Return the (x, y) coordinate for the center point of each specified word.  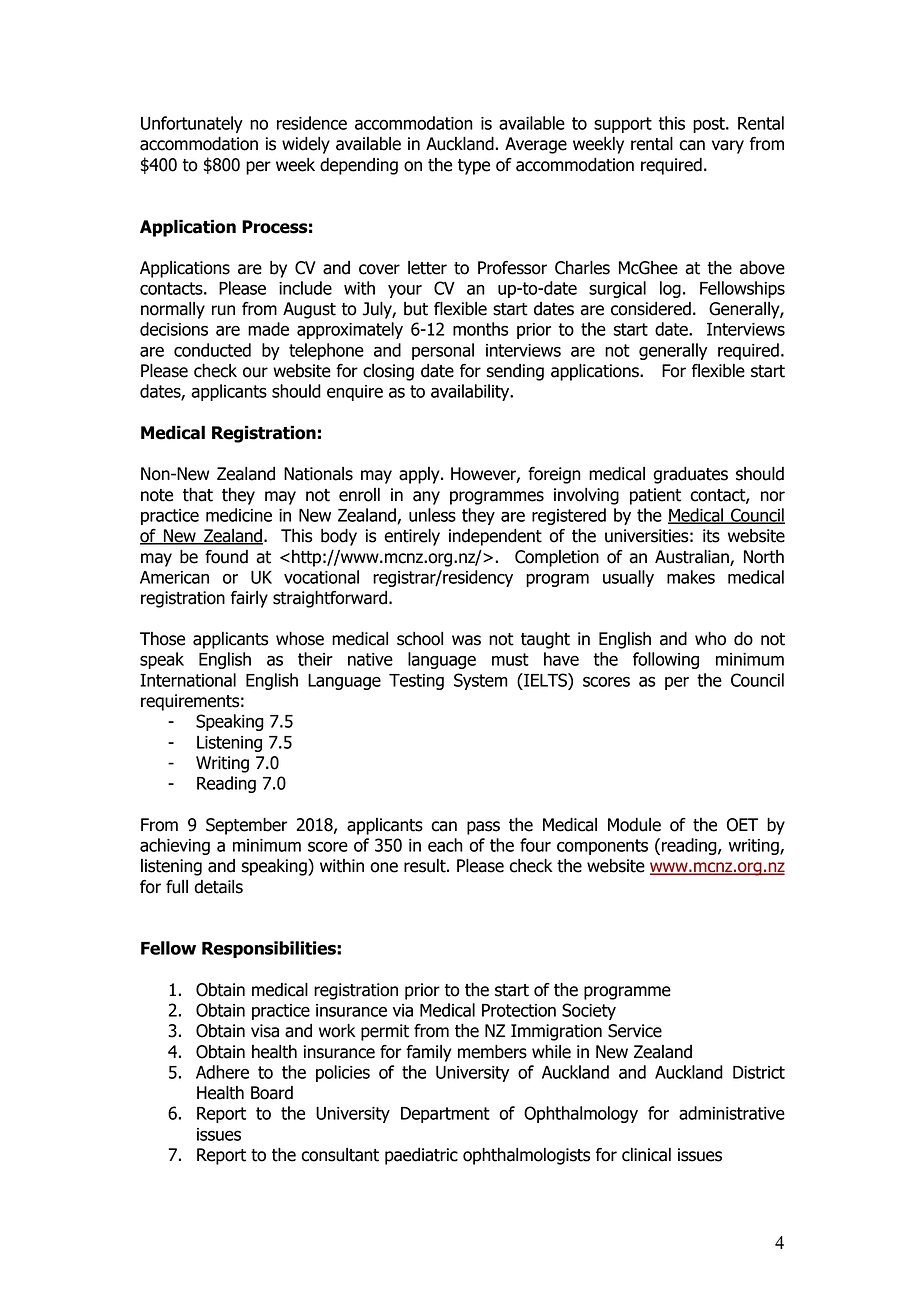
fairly (249, 599)
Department (445, 1115)
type (474, 167)
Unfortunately (192, 124)
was (466, 640)
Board (272, 1093)
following (666, 660)
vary (728, 147)
